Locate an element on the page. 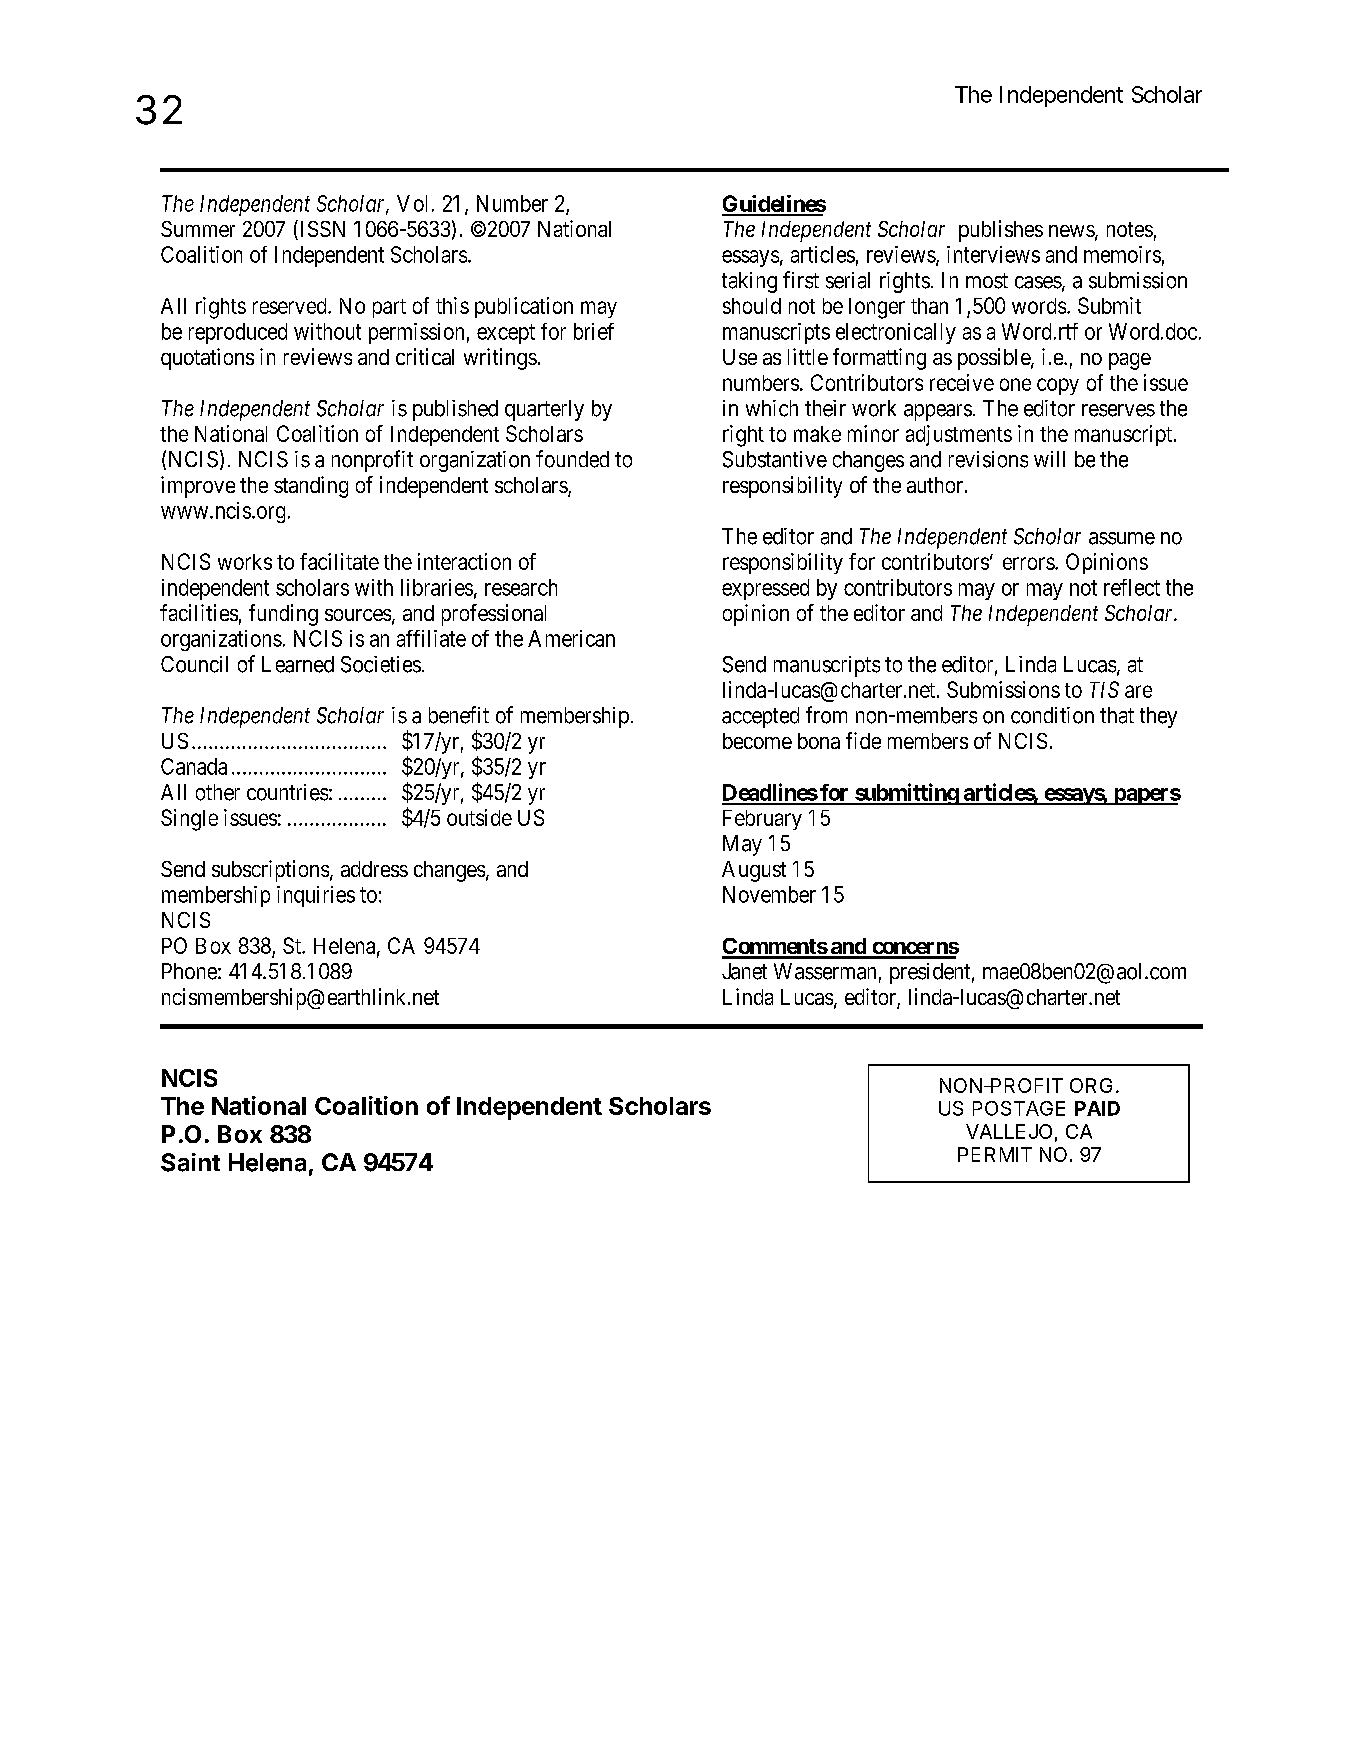 The image size is (1363, 1763). Saint is located at coordinates (190, 1162).
